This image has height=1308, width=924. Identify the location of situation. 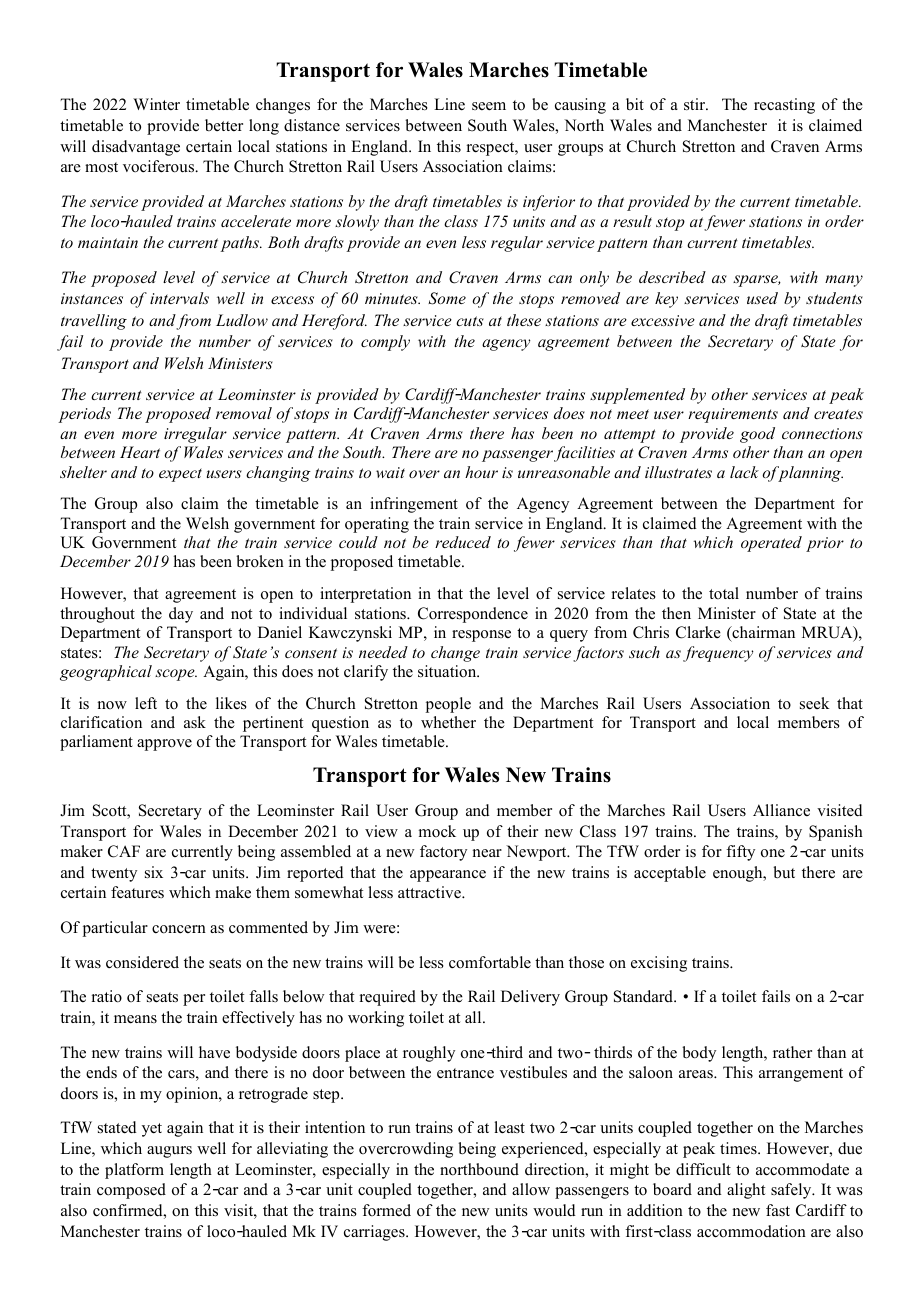
(448, 671).
